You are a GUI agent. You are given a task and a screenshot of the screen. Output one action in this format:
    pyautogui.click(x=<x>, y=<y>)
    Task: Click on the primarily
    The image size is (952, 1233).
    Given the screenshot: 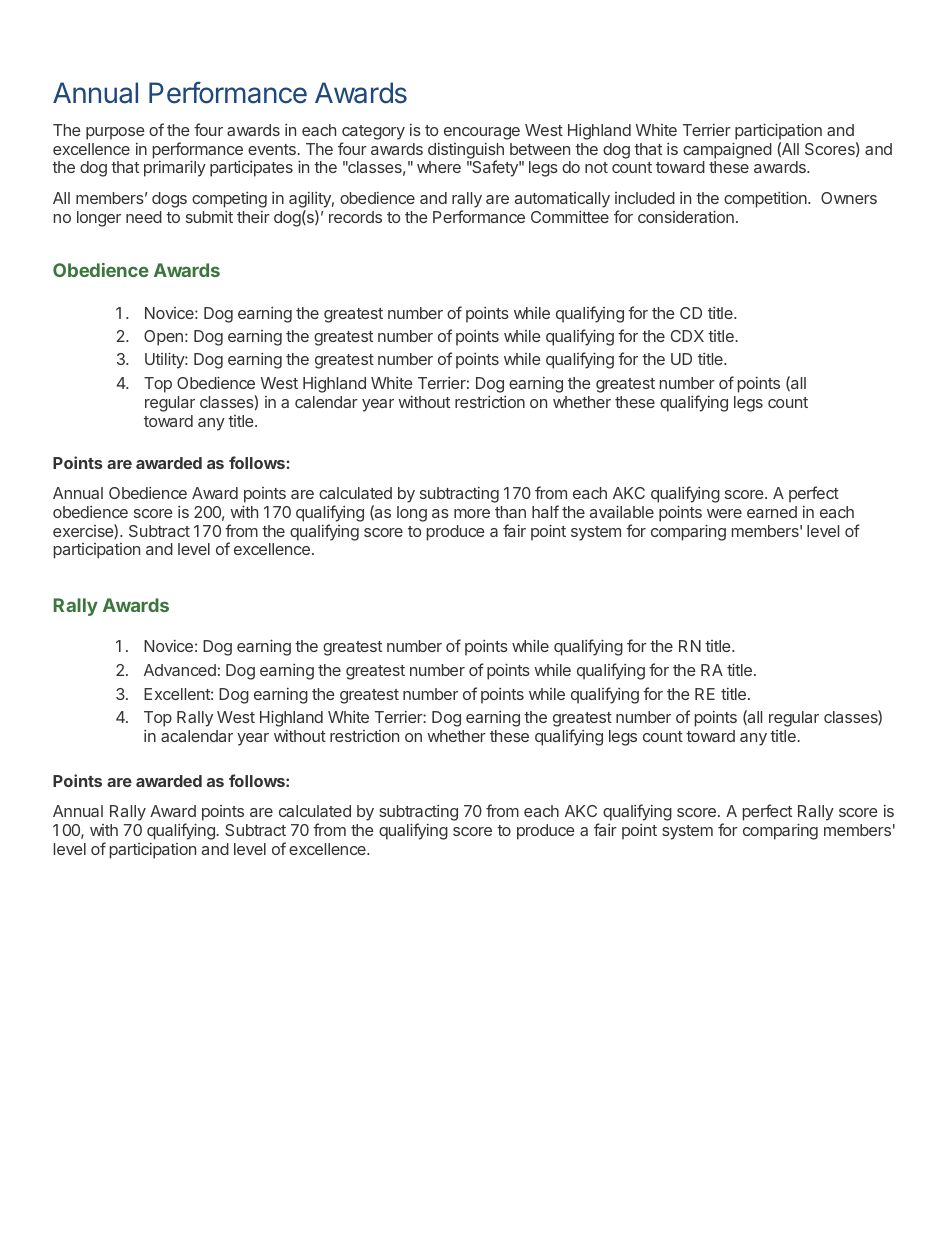 What is the action you would take?
    pyautogui.click(x=175, y=168)
